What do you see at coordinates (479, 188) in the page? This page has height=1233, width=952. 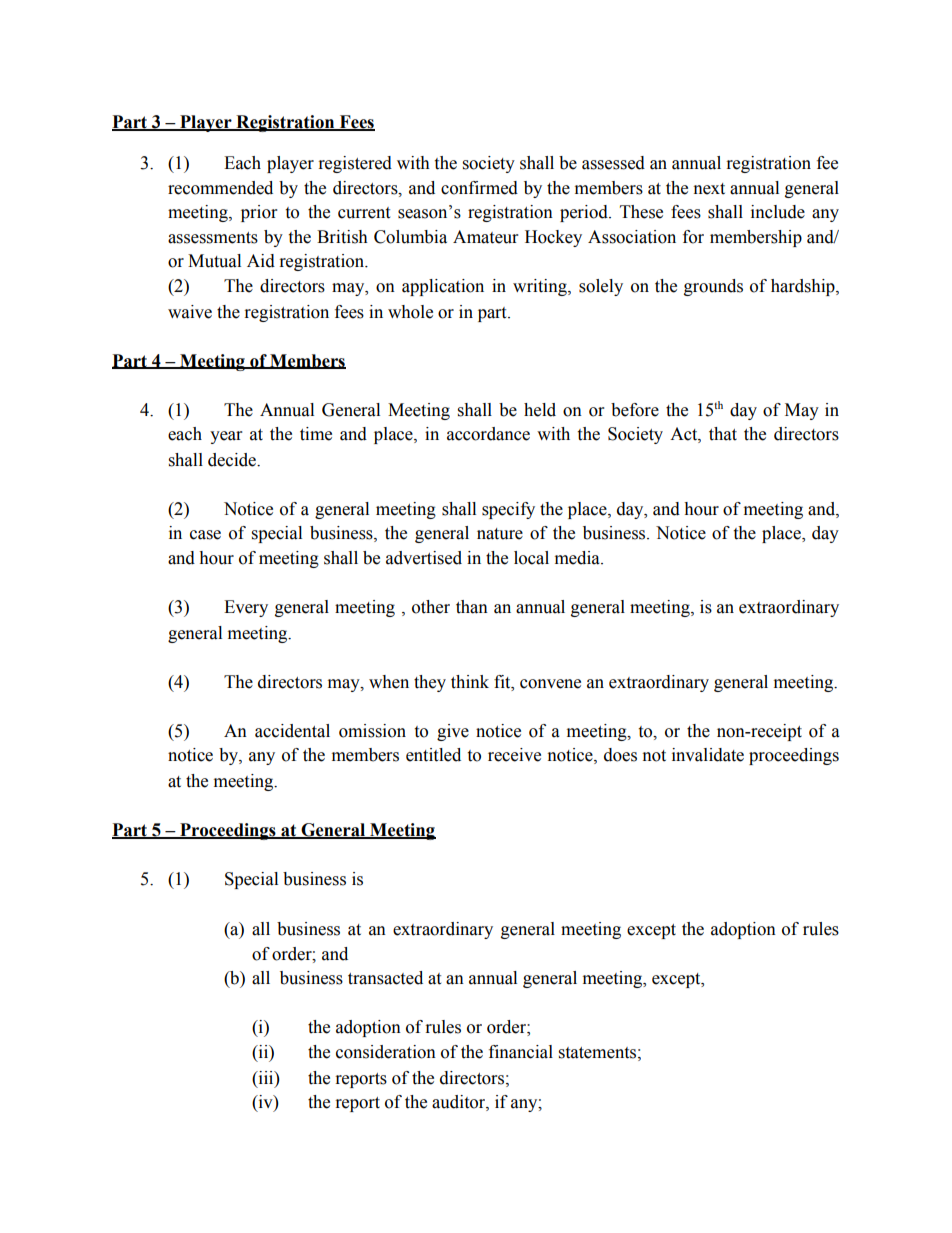 I see `confirmed` at bounding box center [479, 188].
